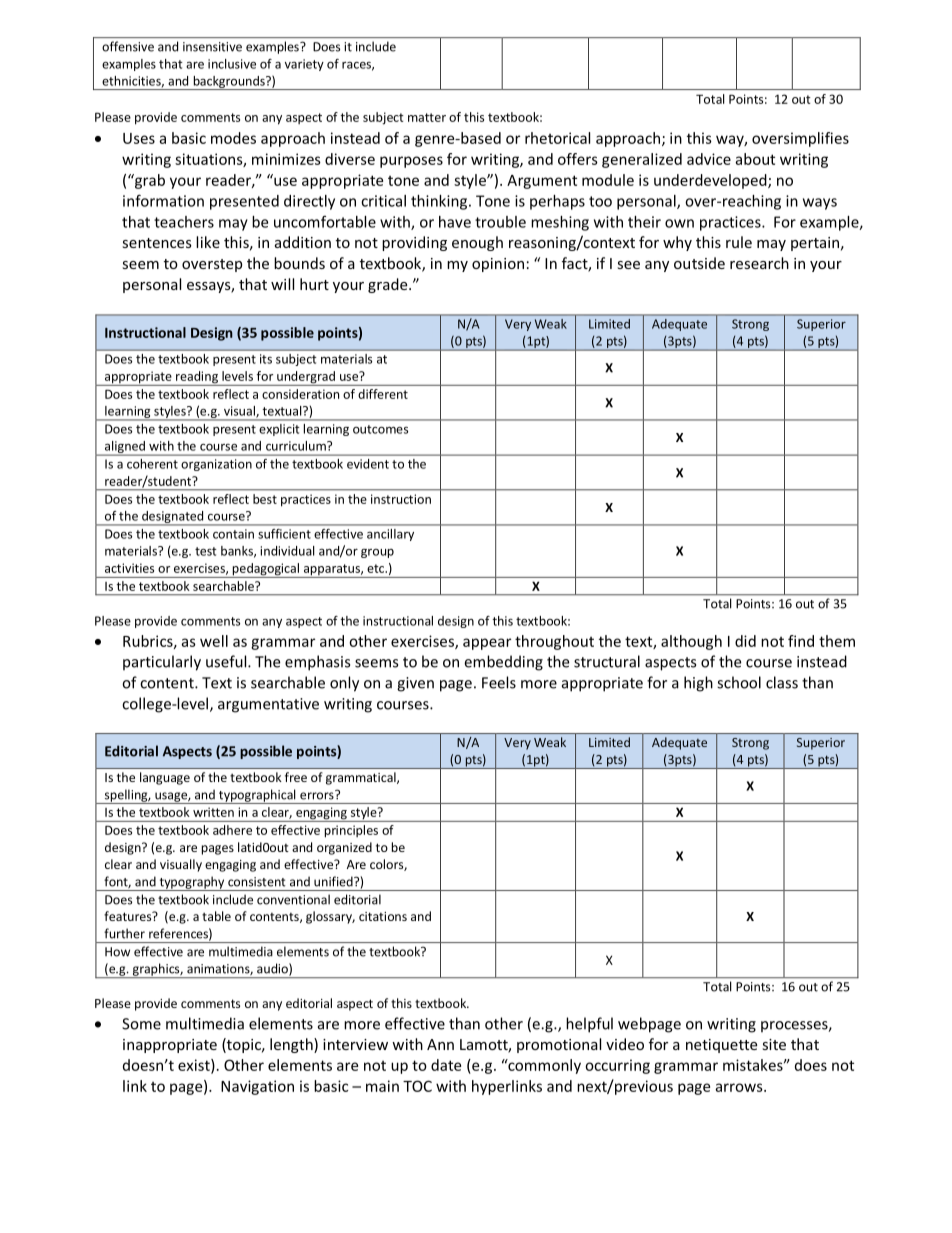 The image size is (952, 1233). I want to click on Feels, so click(499, 682).
